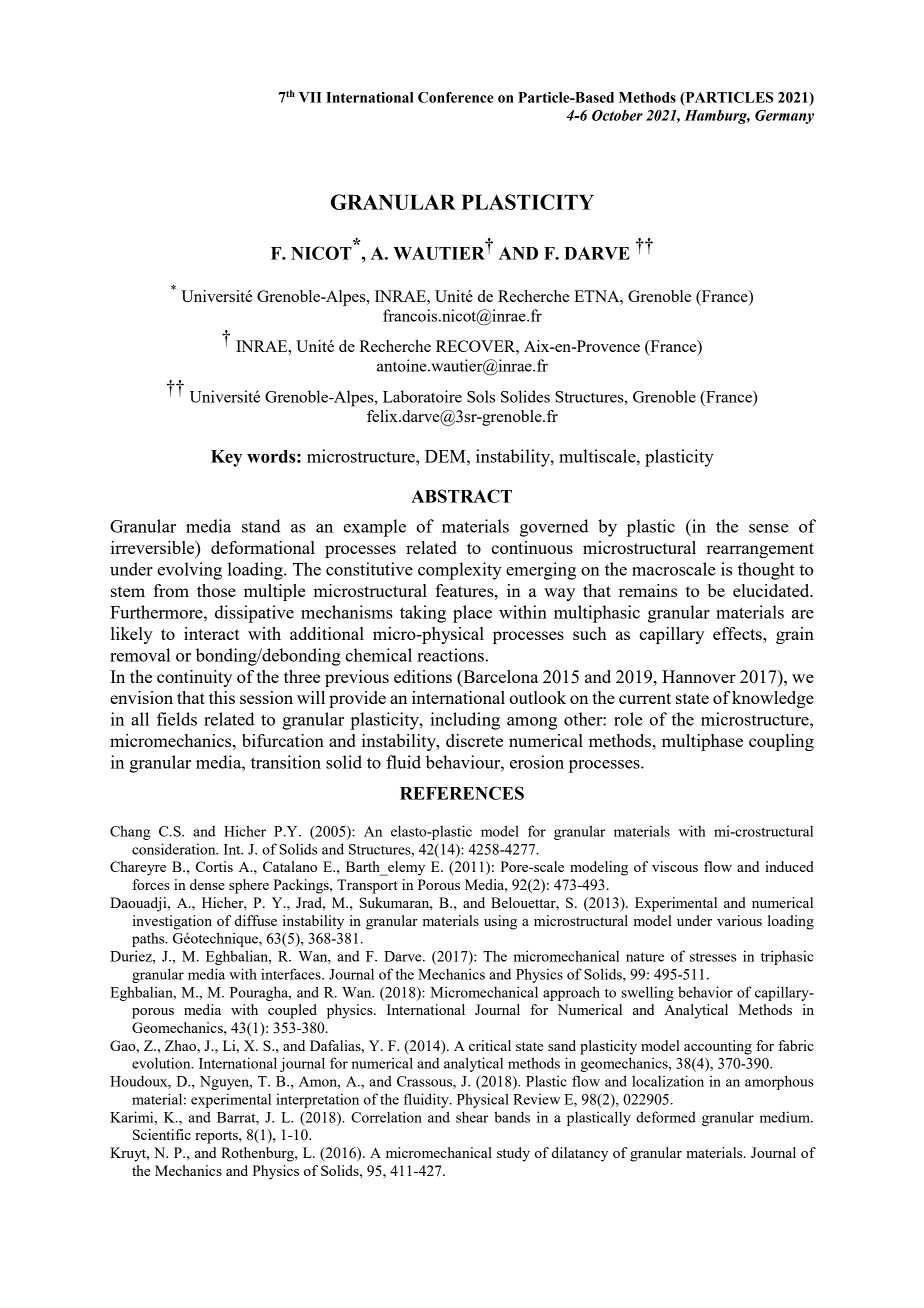 This document has width=924, height=1308. What do you see at coordinates (226, 458) in the document?
I see `Key` at bounding box center [226, 458].
